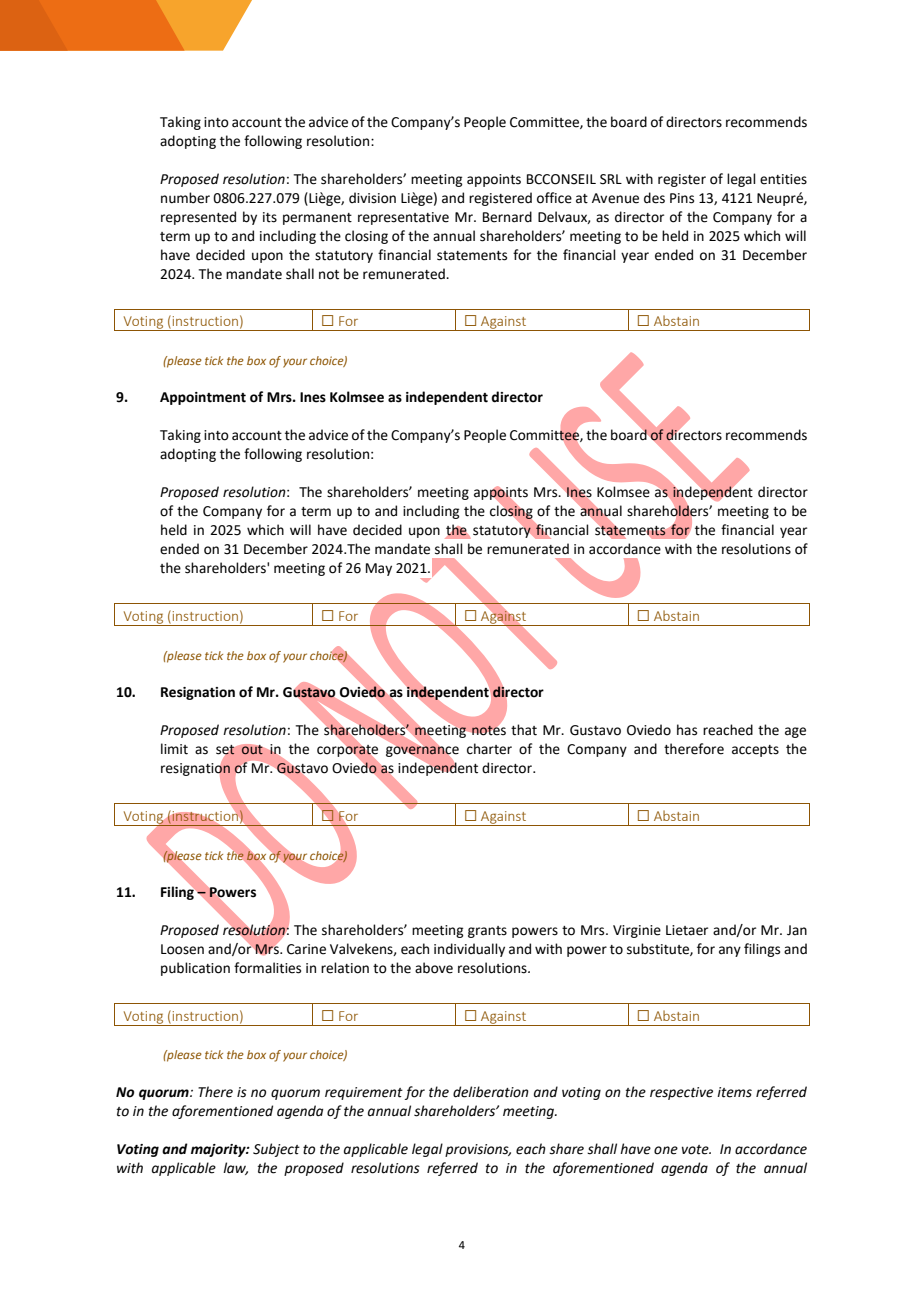 The width and height of the screenshot is (924, 1308). Describe the element at coordinates (403, 218) in the screenshot. I see `representative` at that location.
